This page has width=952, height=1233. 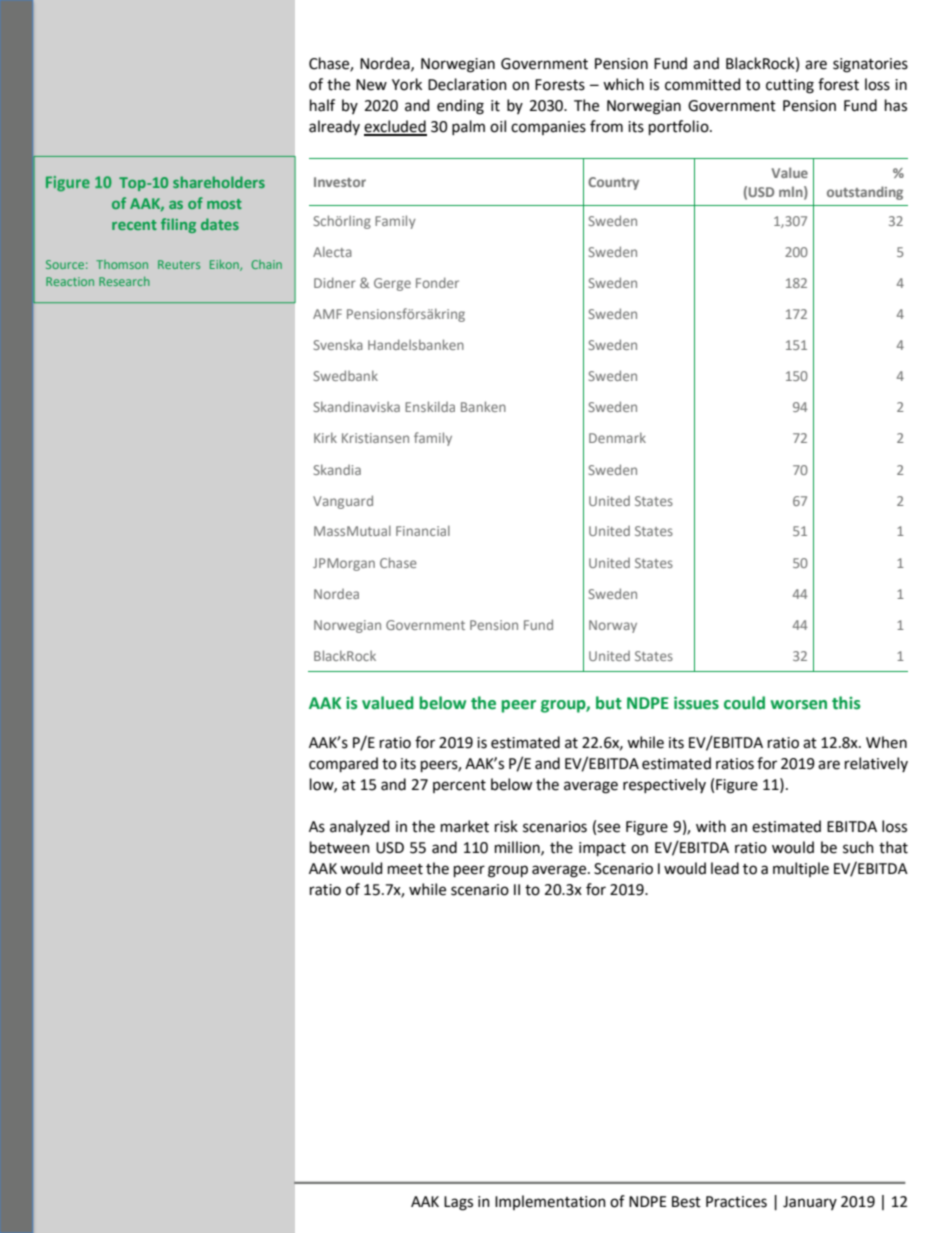 What do you see at coordinates (617, 437) in the page?
I see `Denmark` at bounding box center [617, 437].
